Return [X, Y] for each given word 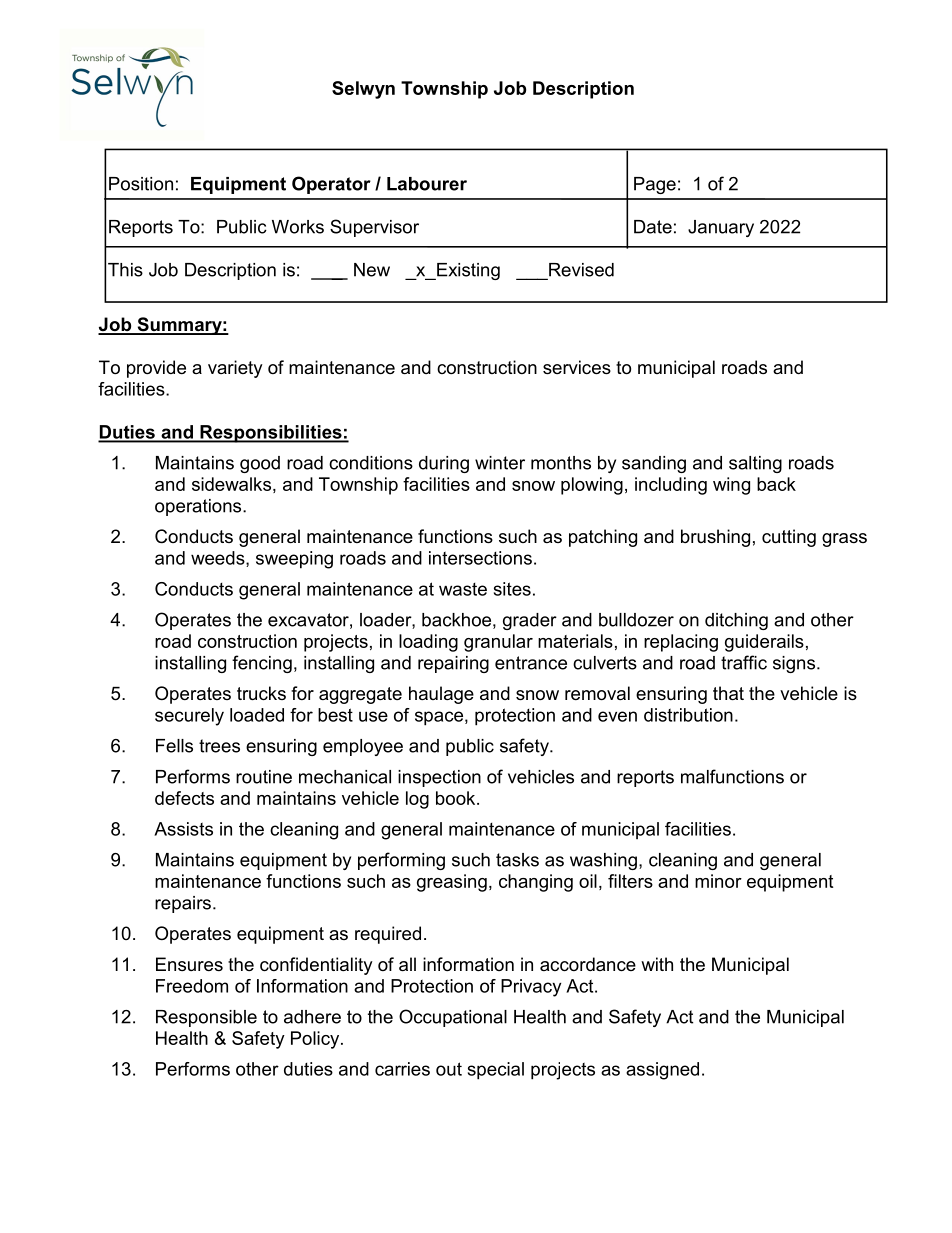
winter [500, 463]
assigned [662, 1071]
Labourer [427, 184]
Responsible [206, 1018]
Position [141, 184]
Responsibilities [271, 434]
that [728, 693]
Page [655, 185]
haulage [441, 695]
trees [219, 746]
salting [755, 464]
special [496, 1071]
